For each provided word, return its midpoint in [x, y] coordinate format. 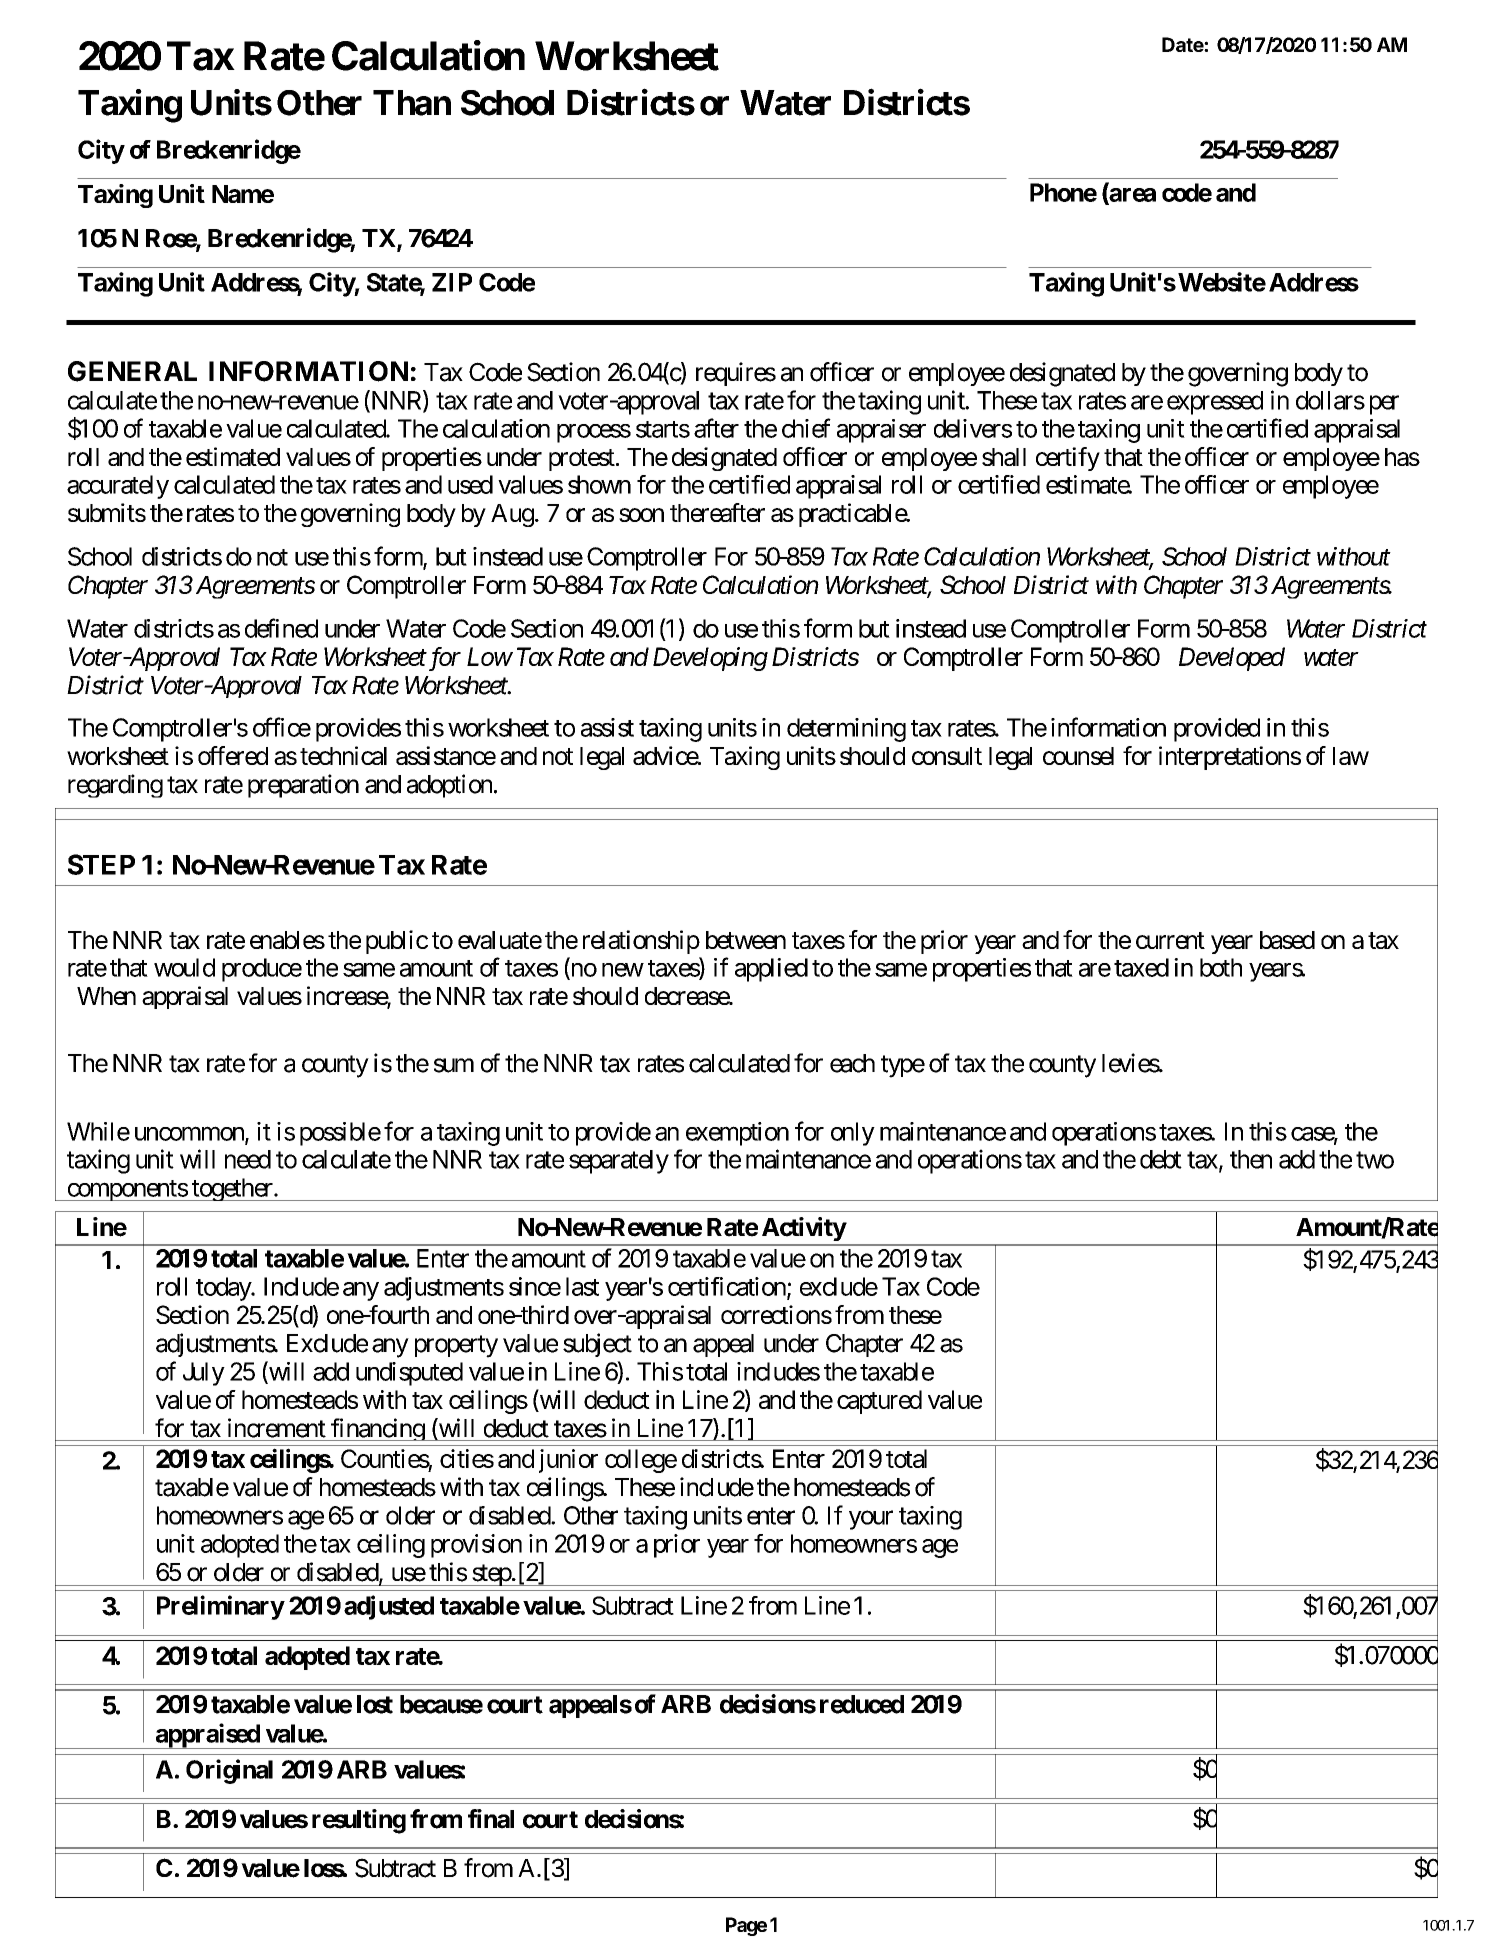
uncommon [190, 1135]
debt [1161, 1159]
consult [947, 756]
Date [1183, 44]
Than [412, 103]
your [871, 1520]
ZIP [452, 282]
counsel [1078, 756]
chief [806, 428]
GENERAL [132, 371]
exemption [737, 1134]
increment [277, 1428]
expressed [1215, 403]
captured [879, 1402]
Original [229, 1771]
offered [233, 755]
